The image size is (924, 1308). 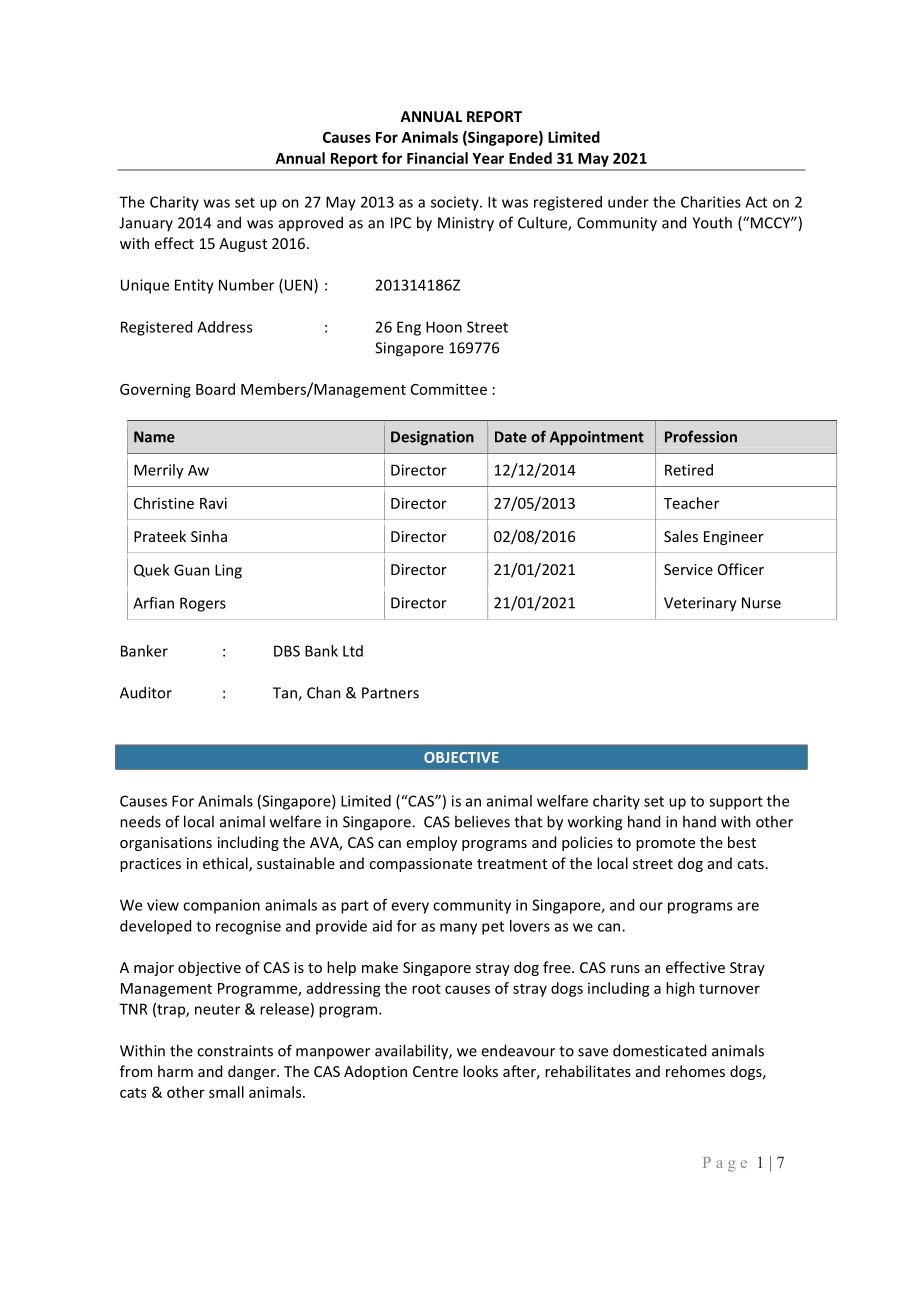 What do you see at coordinates (700, 604) in the document?
I see `Veterinary` at bounding box center [700, 604].
